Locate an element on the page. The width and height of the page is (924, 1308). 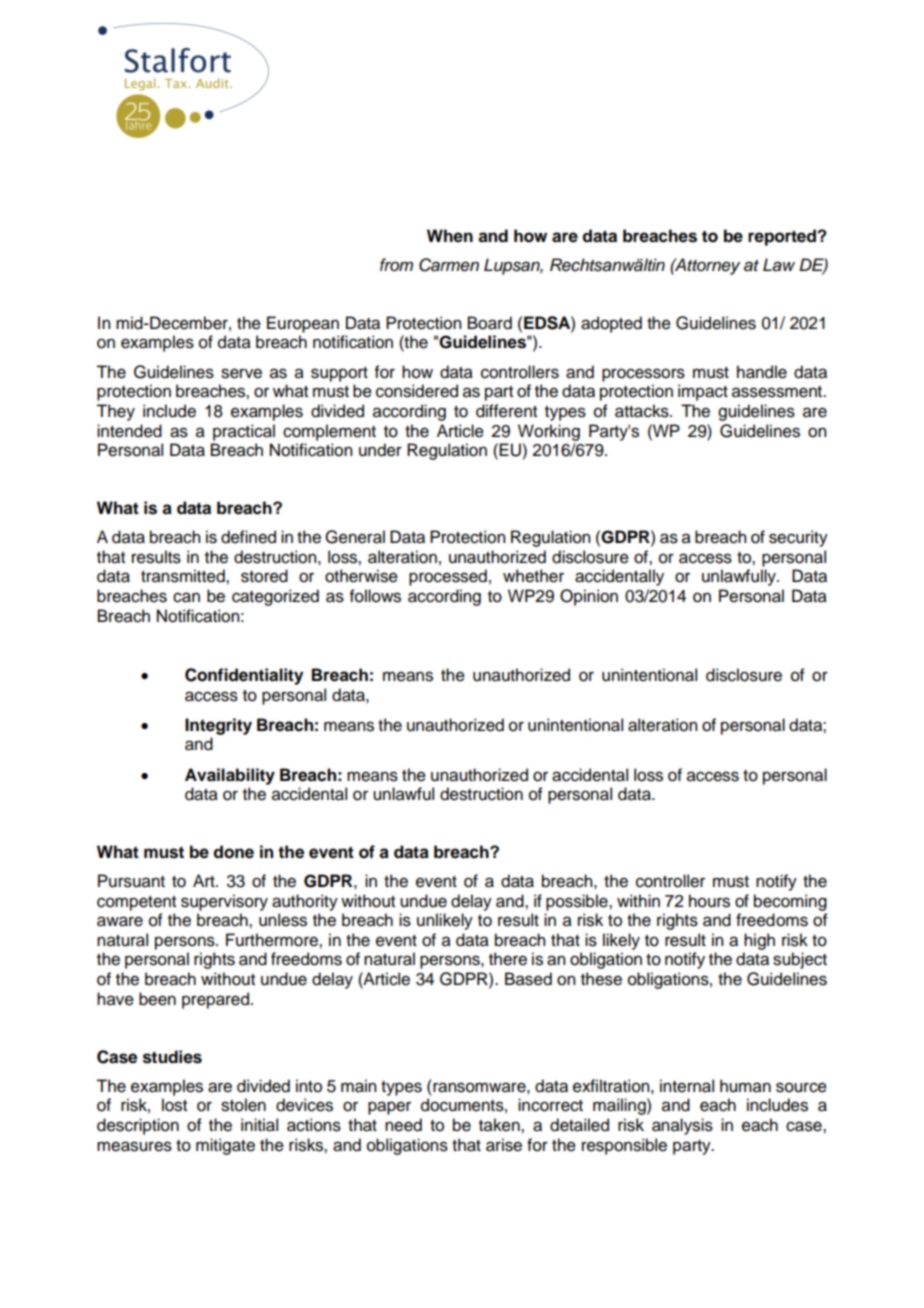
Carmen is located at coordinates (449, 265).
